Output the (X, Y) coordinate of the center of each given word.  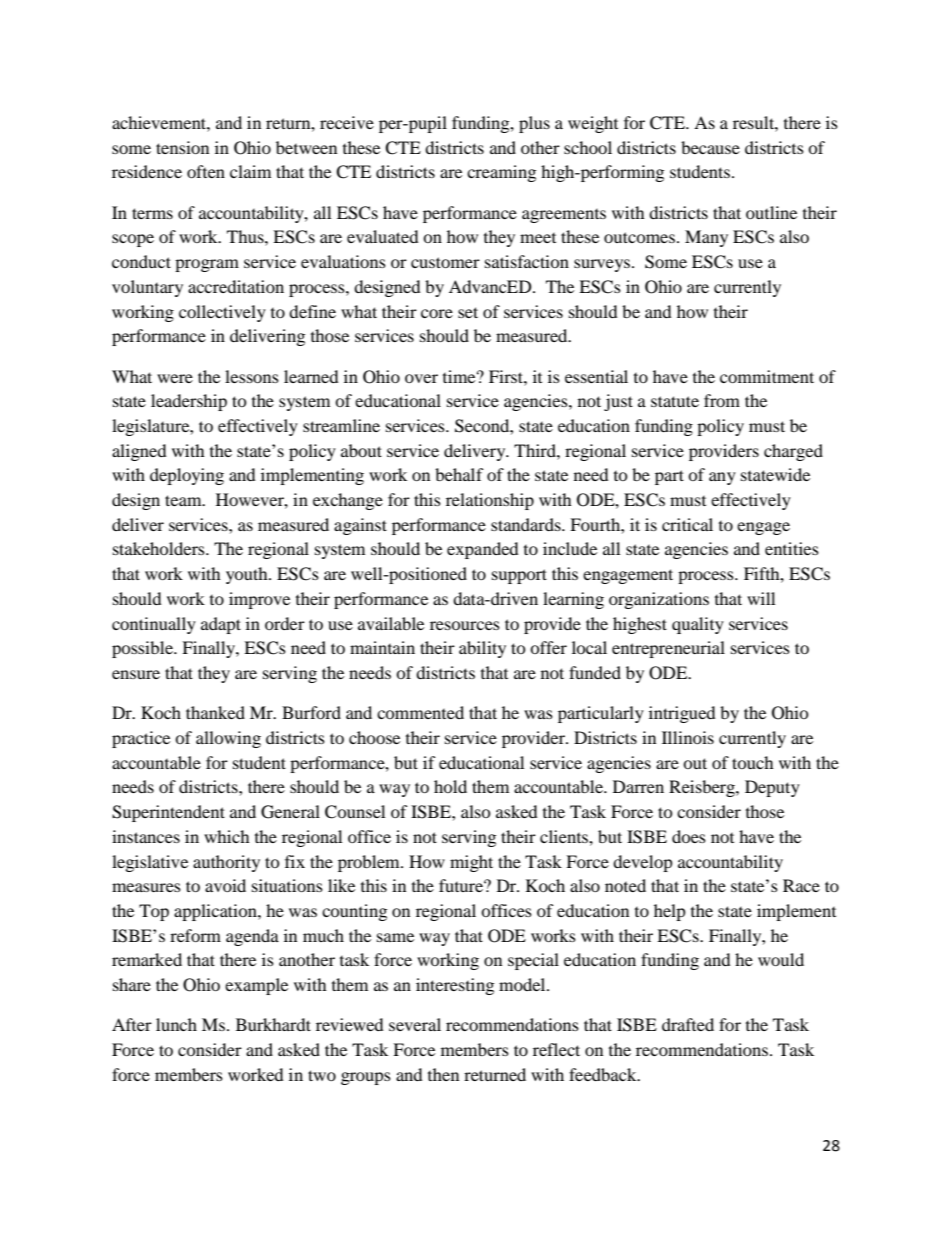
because (710, 147)
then (443, 1074)
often (206, 171)
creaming (501, 173)
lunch (176, 1024)
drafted (688, 1024)
